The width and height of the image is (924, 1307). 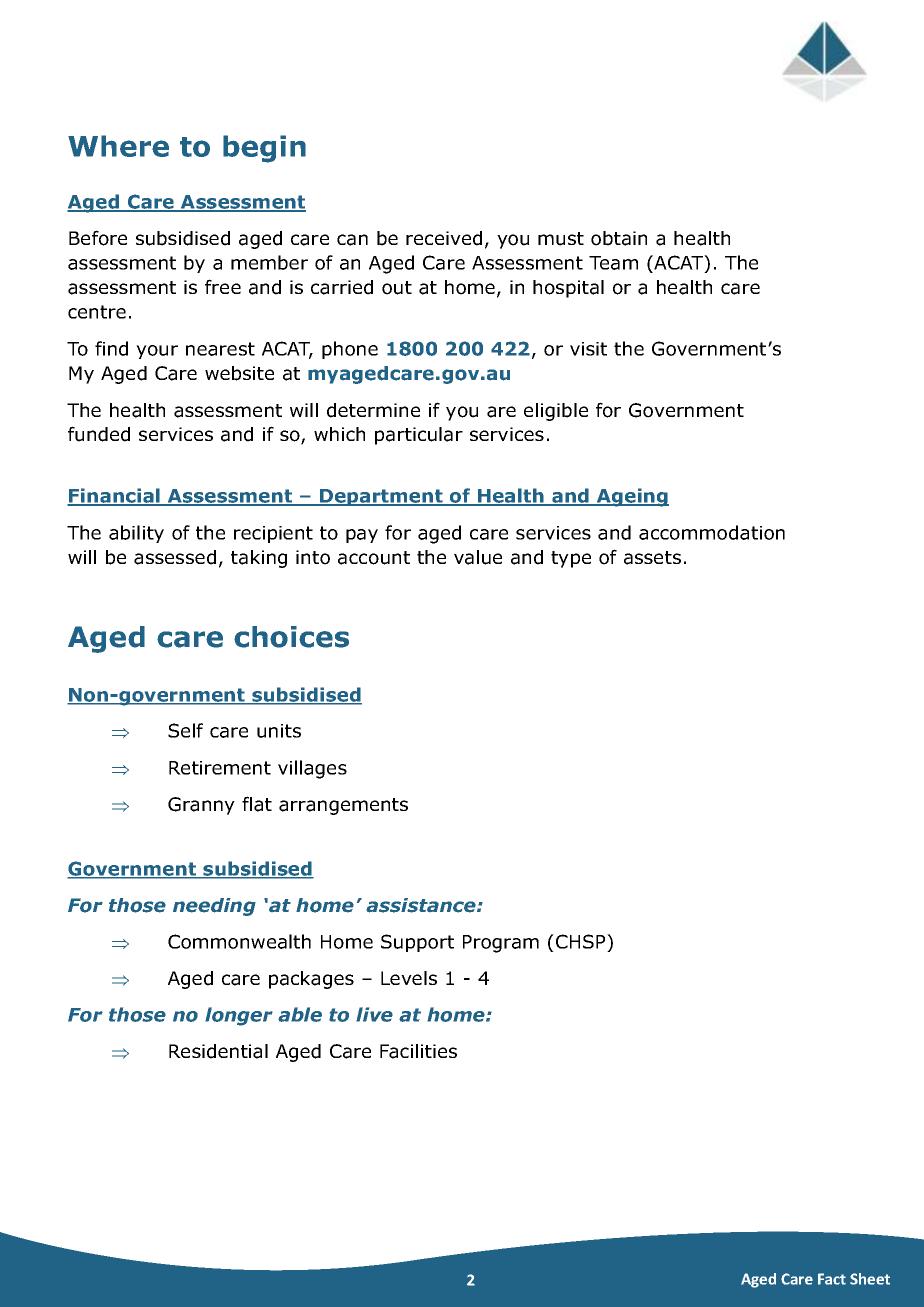 What do you see at coordinates (312, 769) in the image?
I see `villages` at bounding box center [312, 769].
